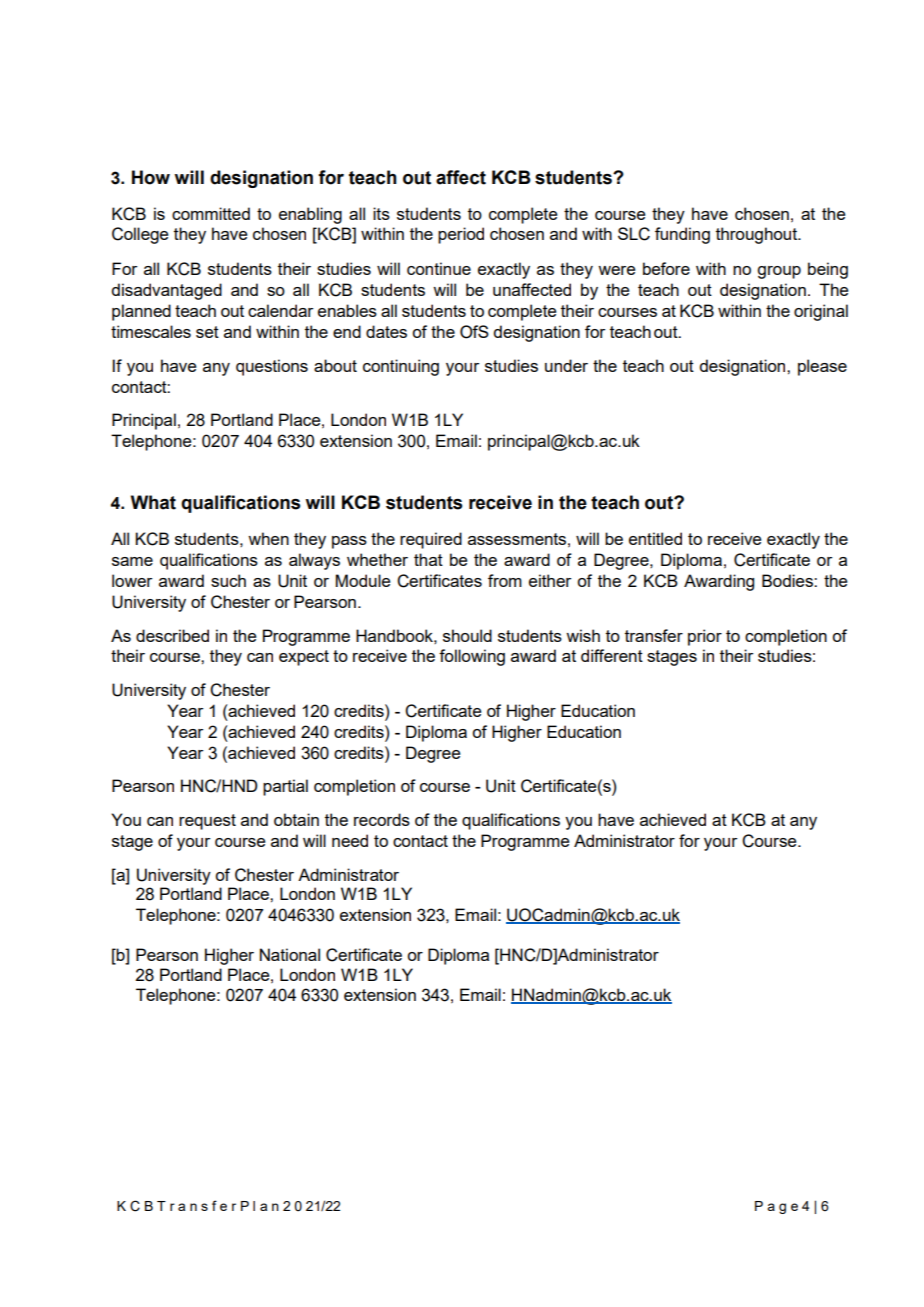 Image resolution: width=924 pixels, height=1307 pixels. What do you see at coordinates (290, 954) in the page?
I see `National` at bounding box center [290, 954].
